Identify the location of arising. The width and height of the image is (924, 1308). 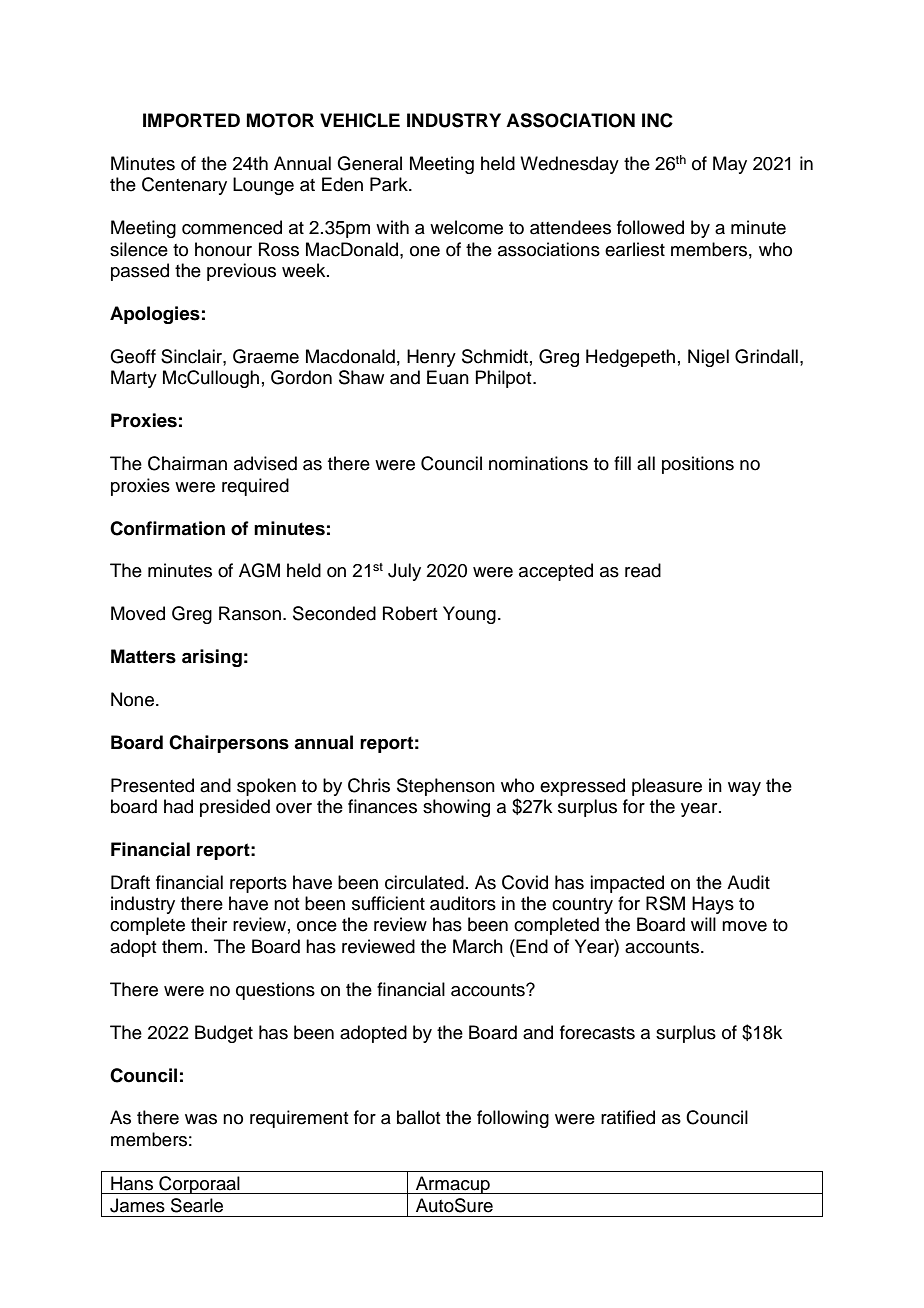
(212, 658).
